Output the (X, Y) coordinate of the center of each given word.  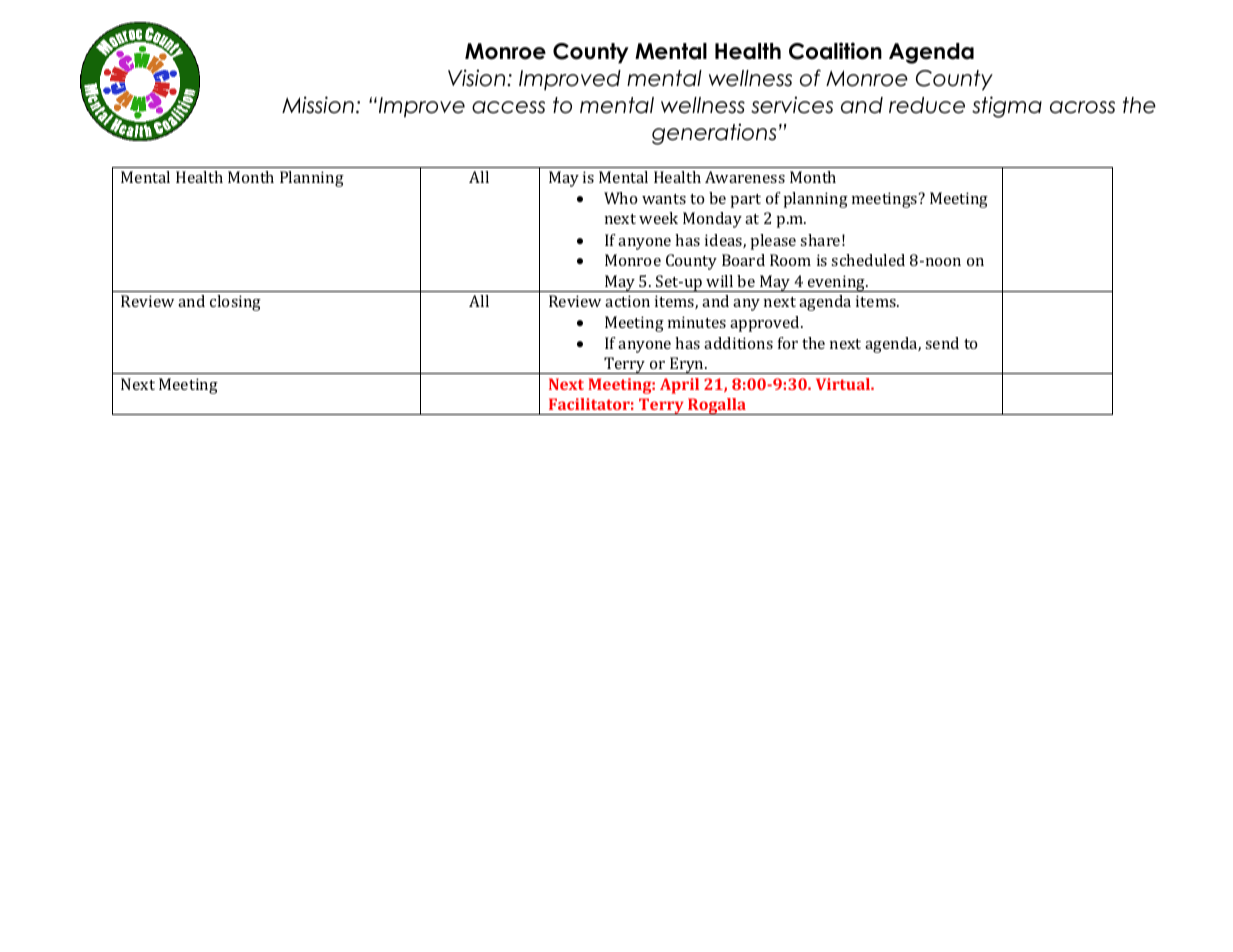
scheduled (868, 260)
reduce (927, 105)
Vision (478, 78)
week (658, 218)
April (679, 386)
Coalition (835, 51)
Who (621, 198)
